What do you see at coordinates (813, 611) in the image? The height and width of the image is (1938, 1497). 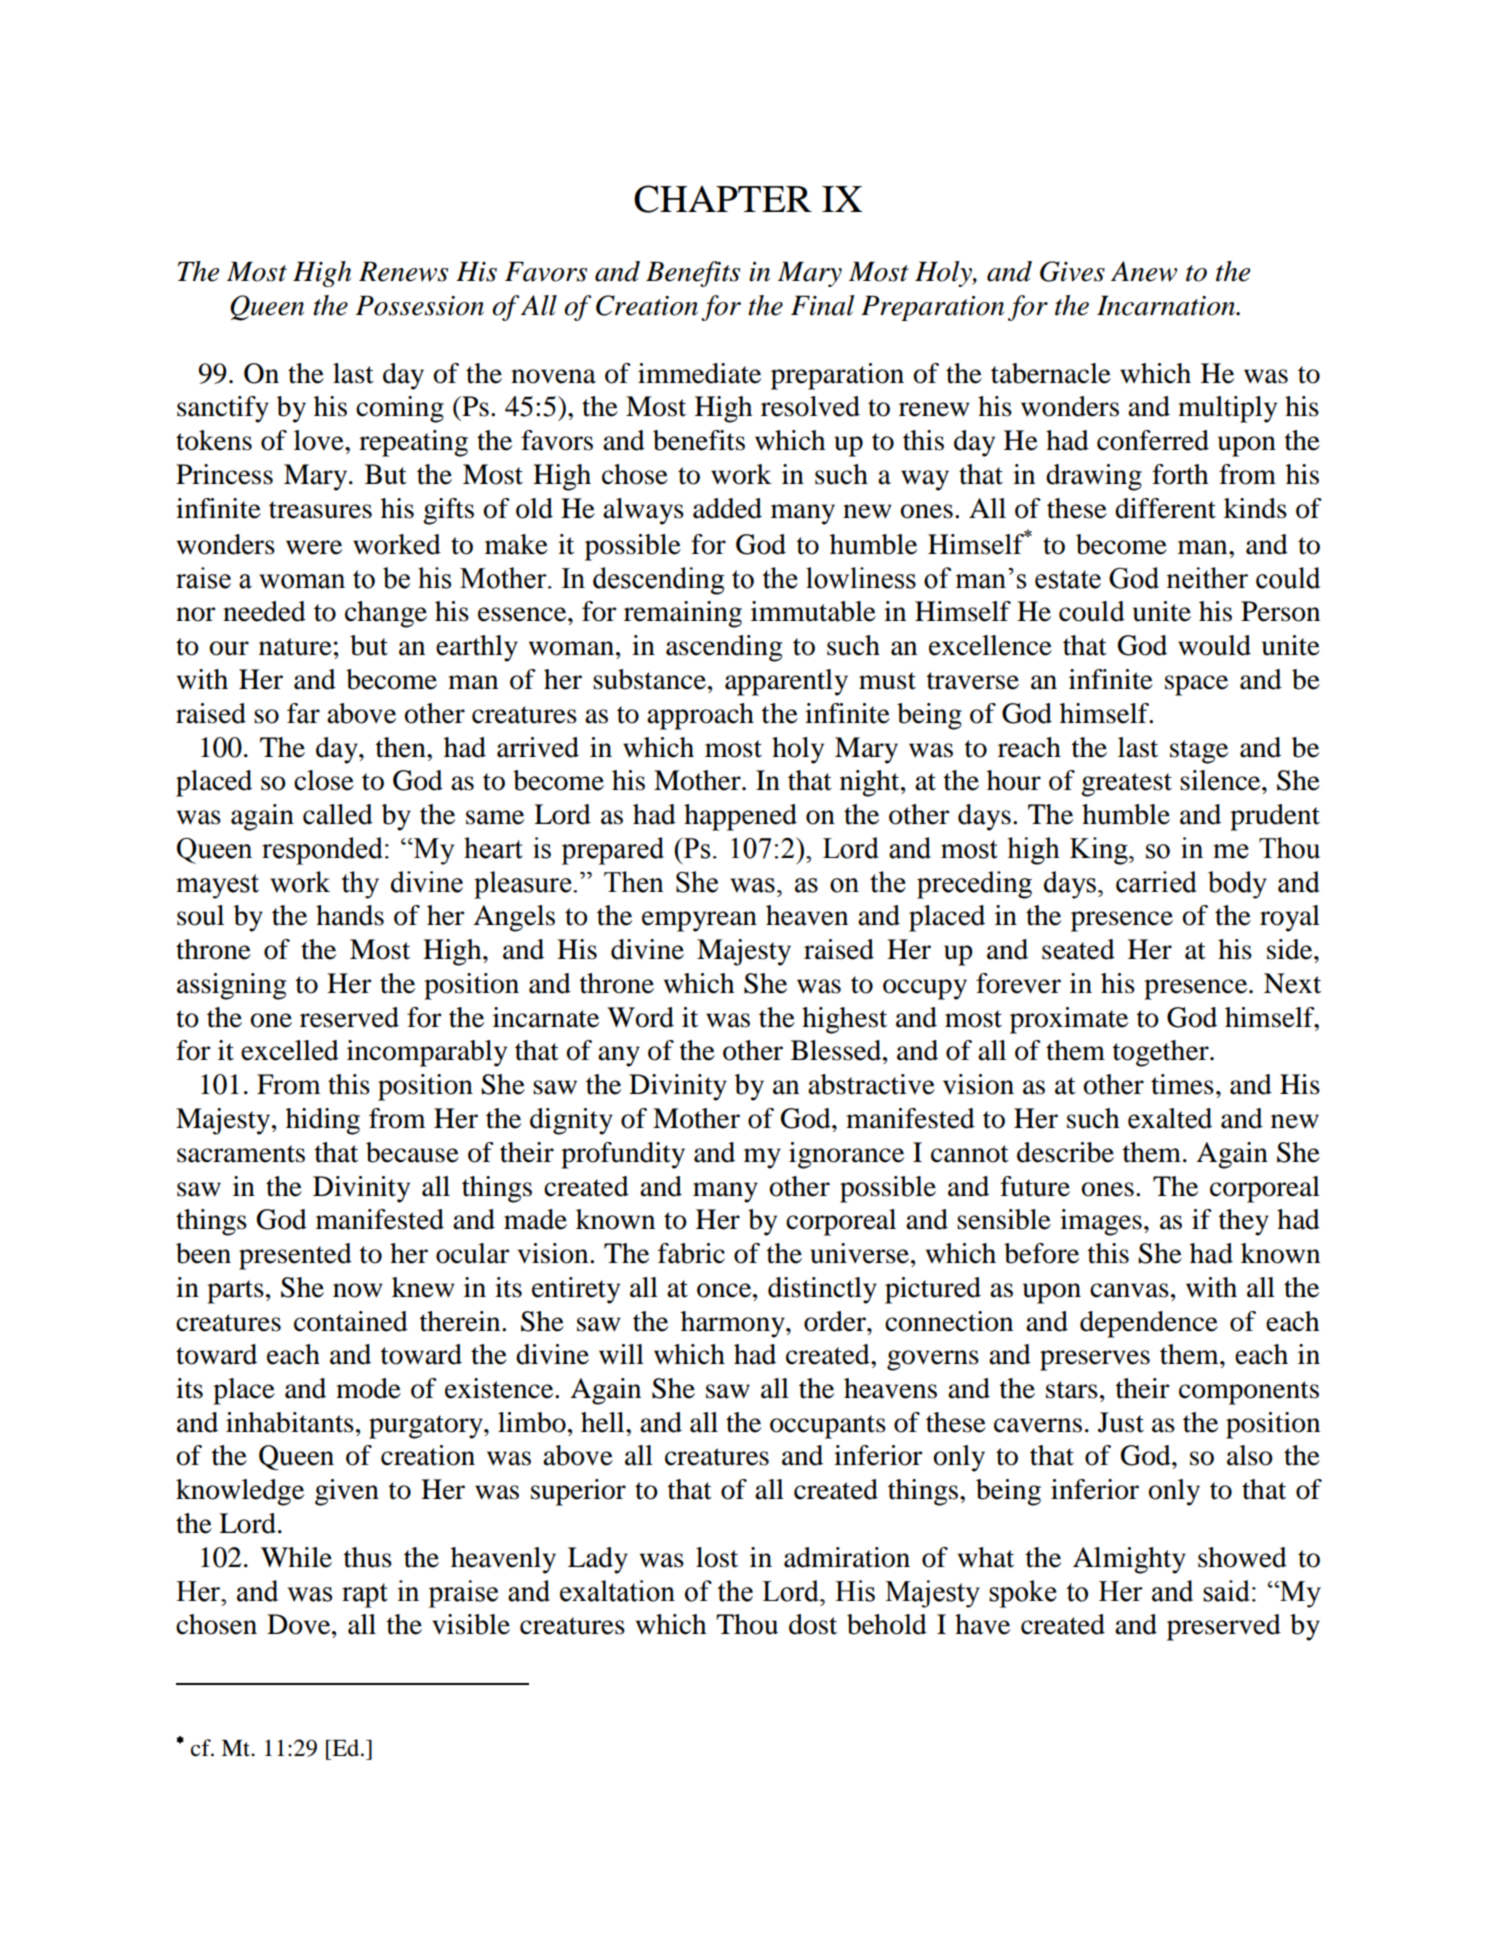 I see `immutable` at bounding box center [813, 611].
